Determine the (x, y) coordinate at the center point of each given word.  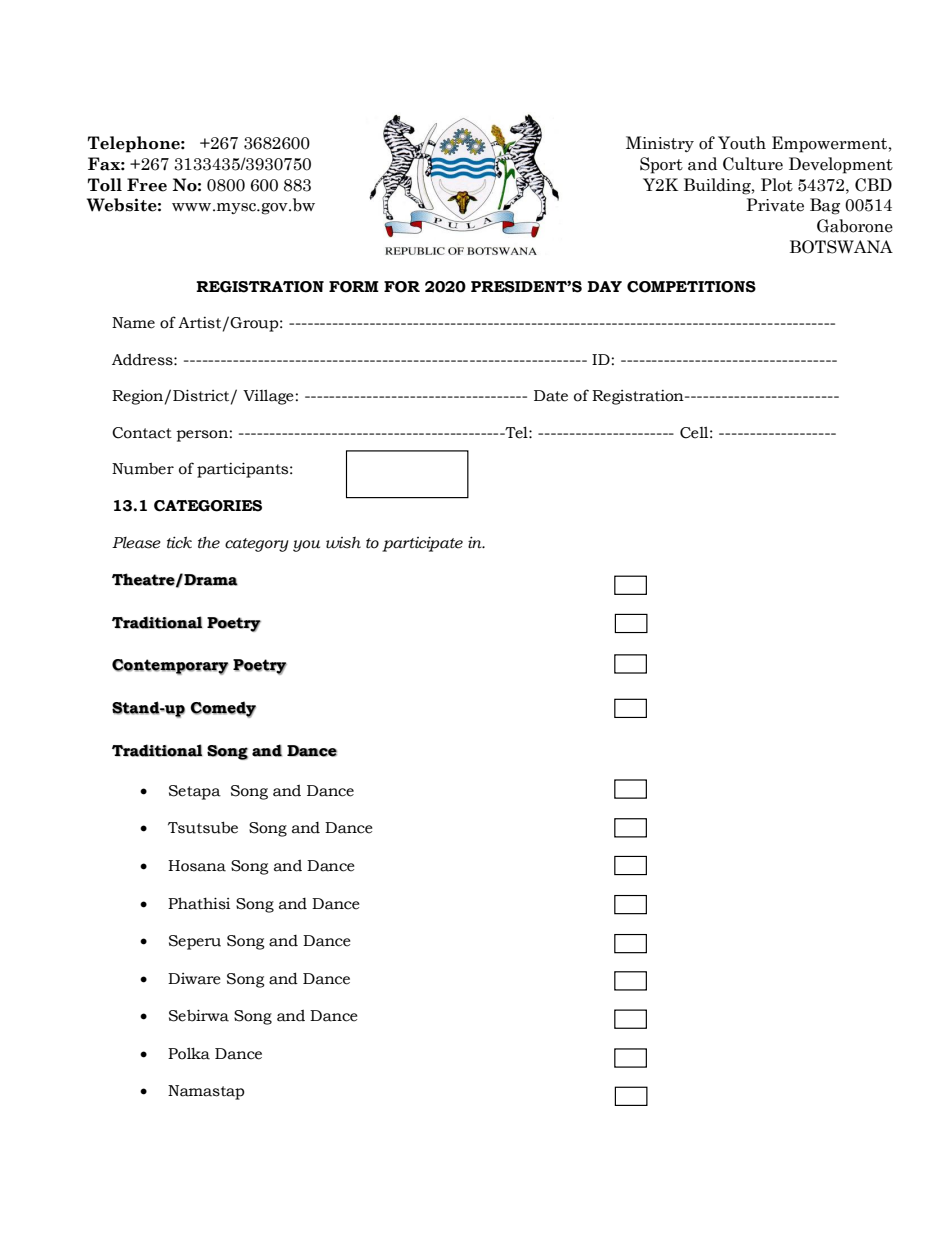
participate (422, 544)
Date (551, 396)
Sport (661, 165)
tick (179, 542)
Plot (777, 185)
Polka (189, 1053)
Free (147, 185)
